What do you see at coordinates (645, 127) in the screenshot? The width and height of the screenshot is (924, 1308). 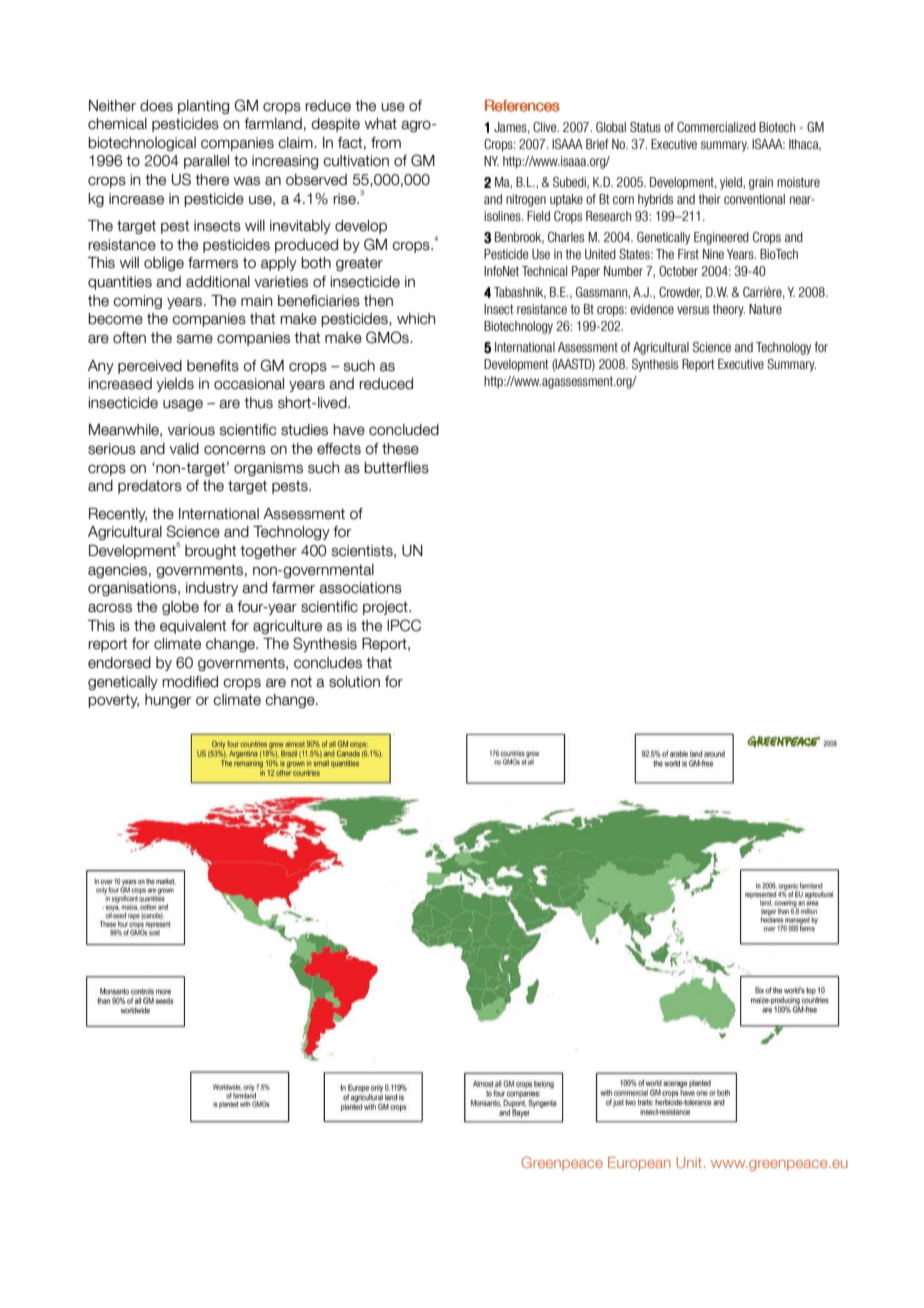 I see `Status` at bounding box center [645, 127].
